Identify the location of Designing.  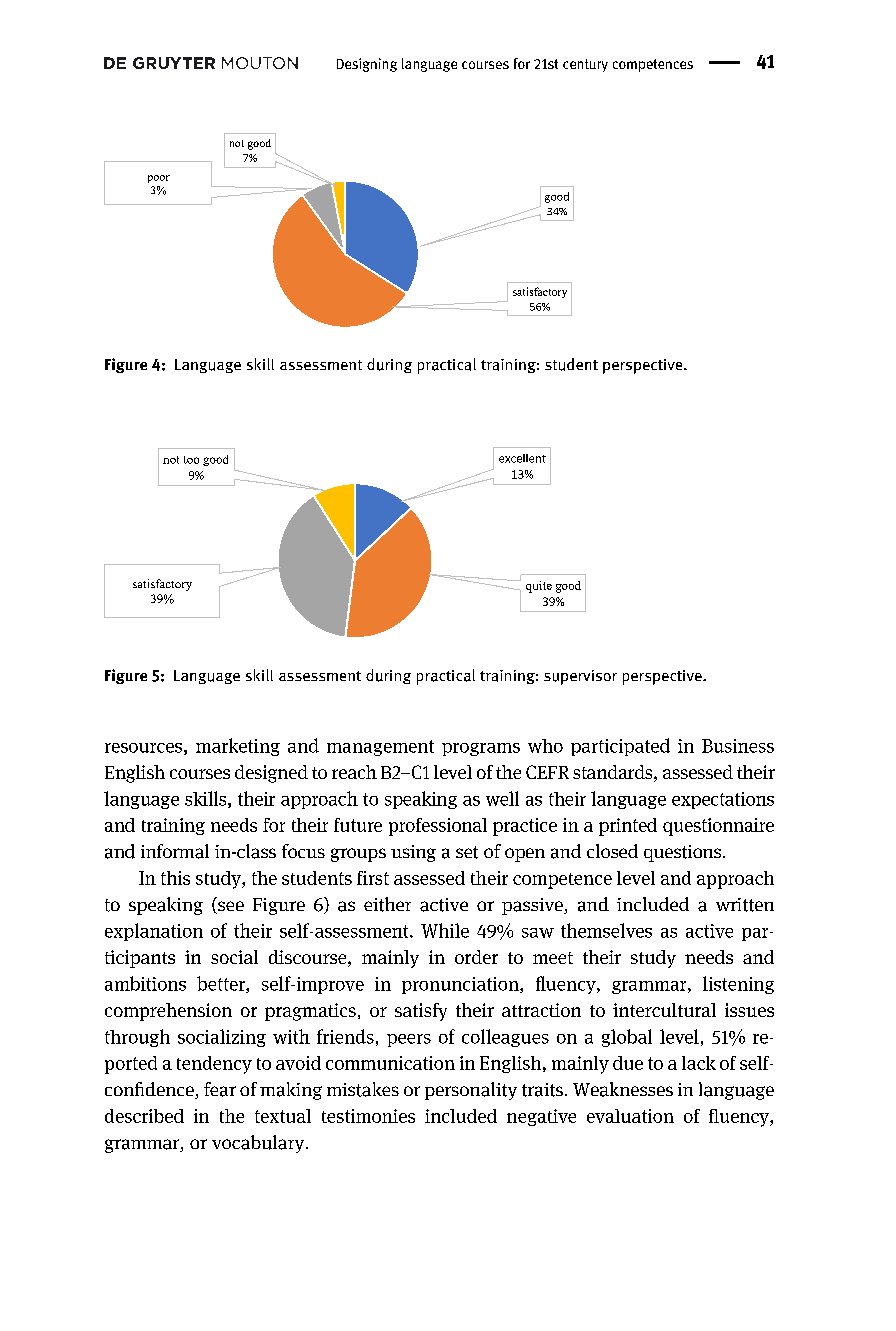
(367, 65).
